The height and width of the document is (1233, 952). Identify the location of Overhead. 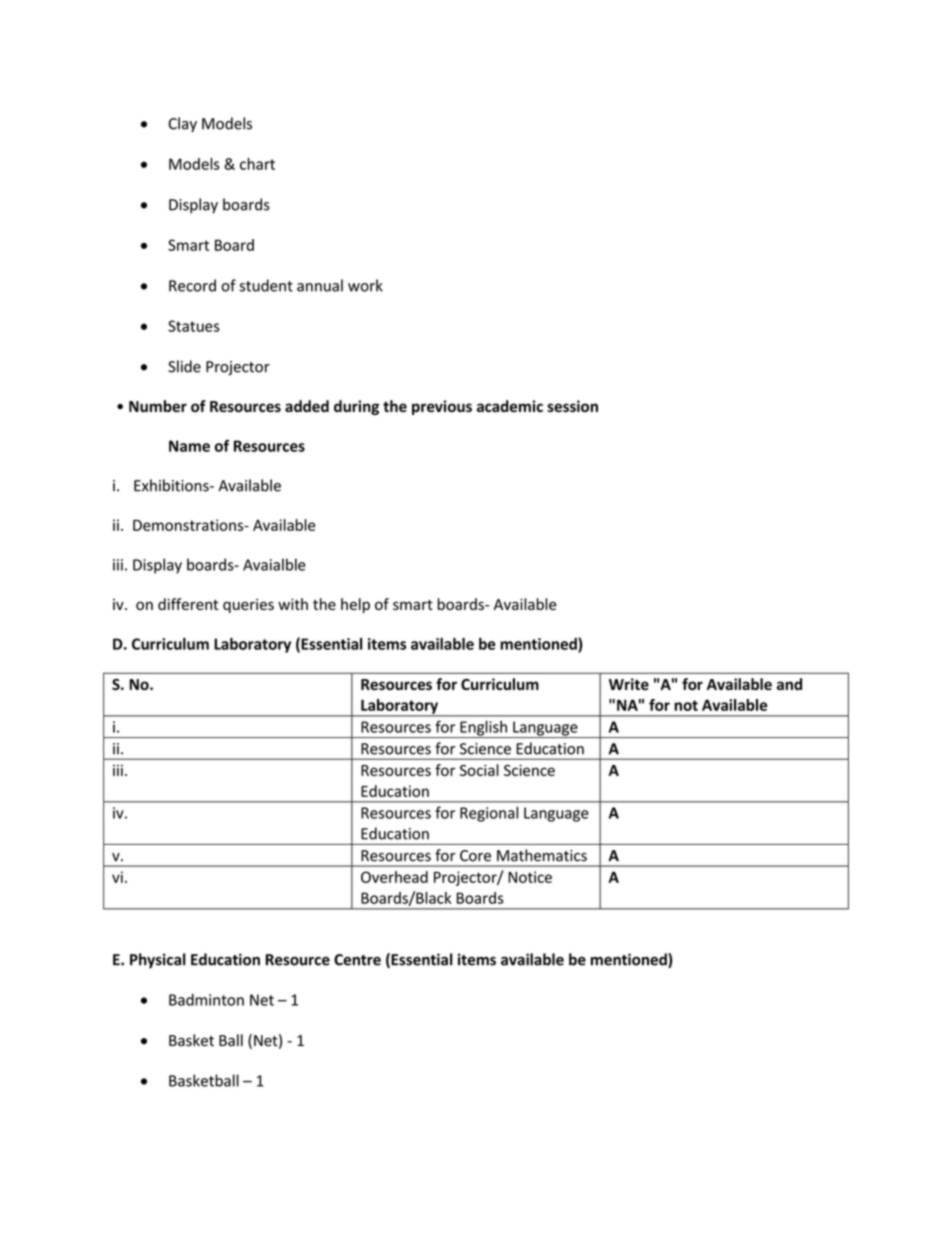
(394, 877).
